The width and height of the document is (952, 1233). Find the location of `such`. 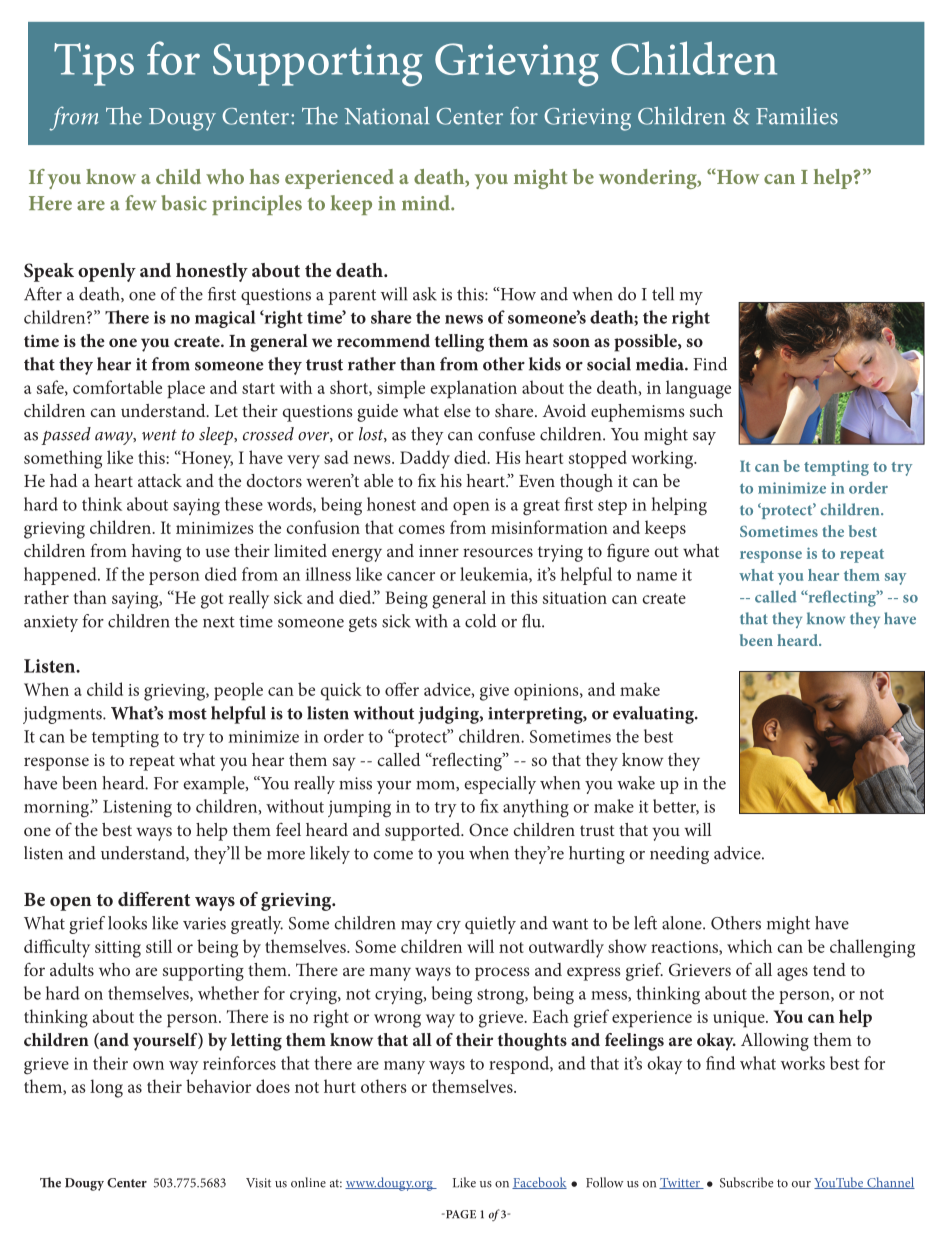

such is located at coordinates (706, 410).
